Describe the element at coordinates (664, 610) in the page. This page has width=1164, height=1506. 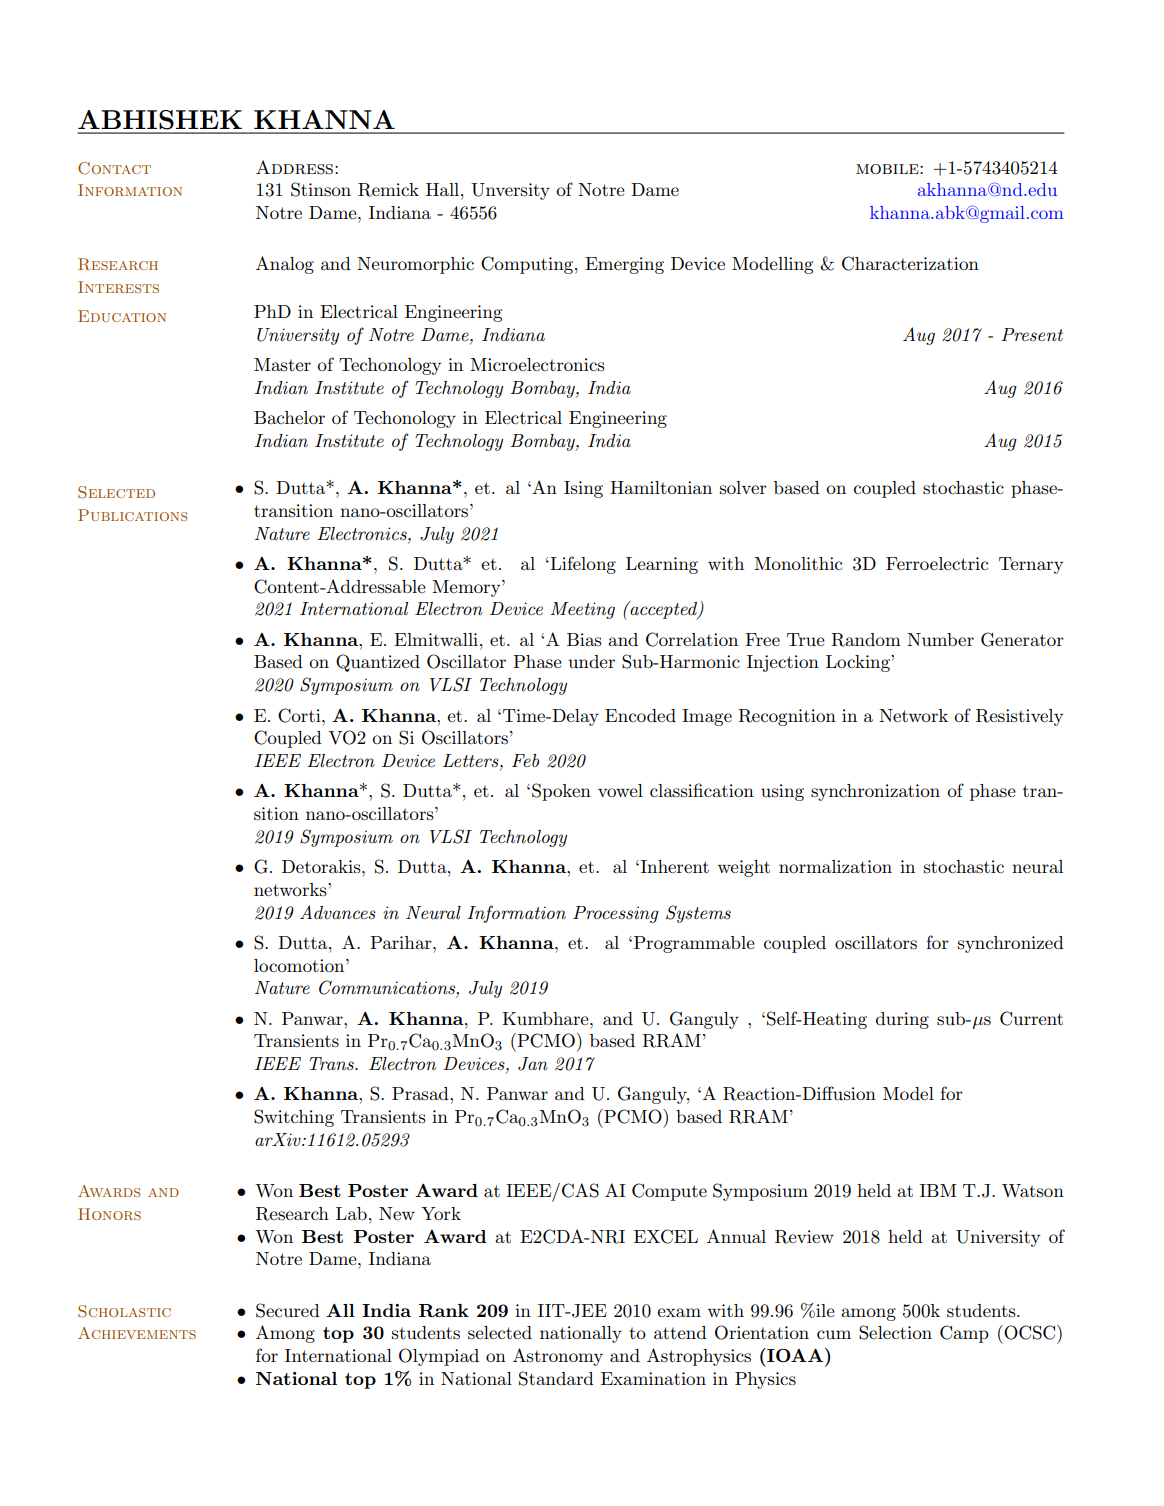
I see `accepted` at that location.
